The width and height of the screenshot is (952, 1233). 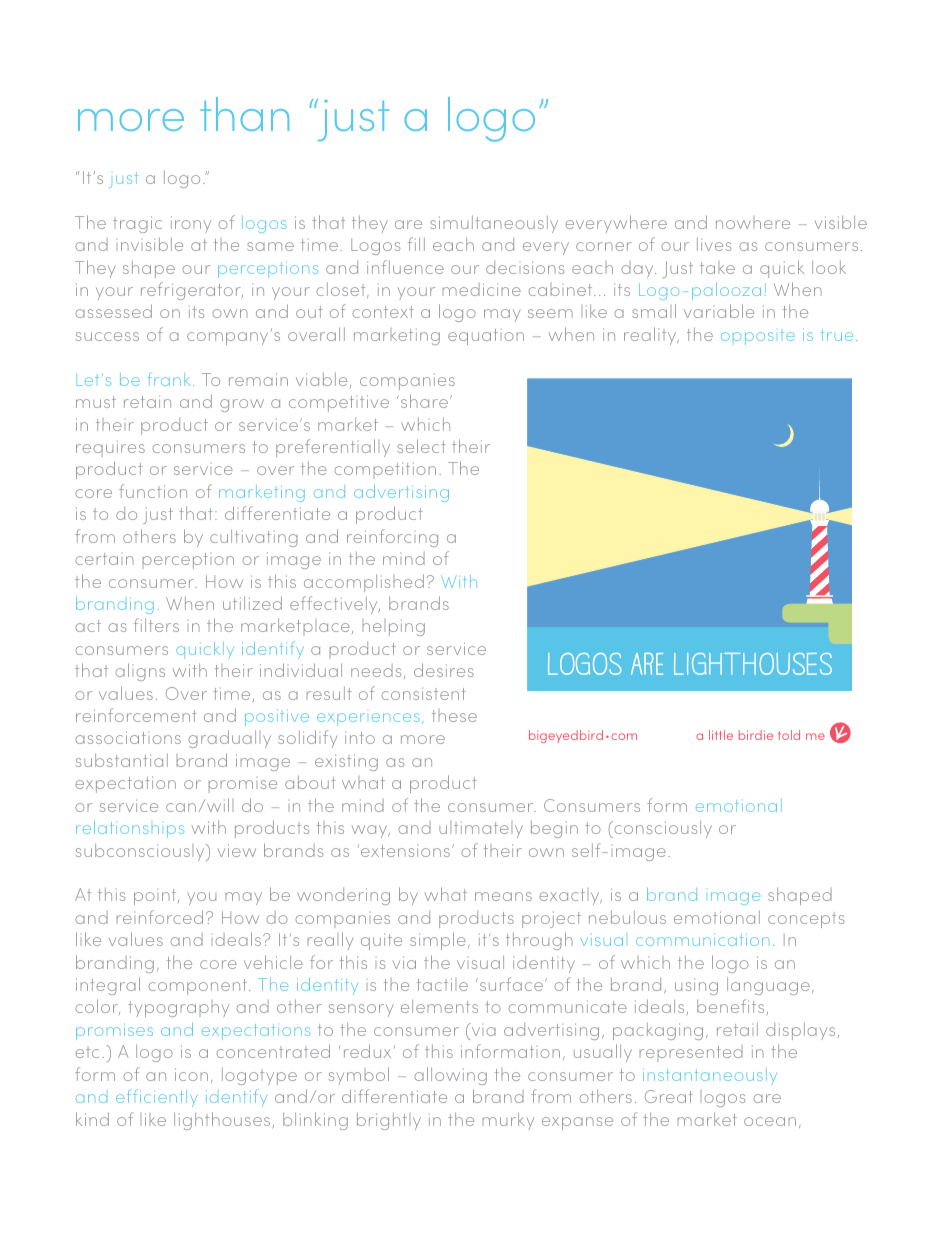 I want to click on than, so click(x=244, y=114).
